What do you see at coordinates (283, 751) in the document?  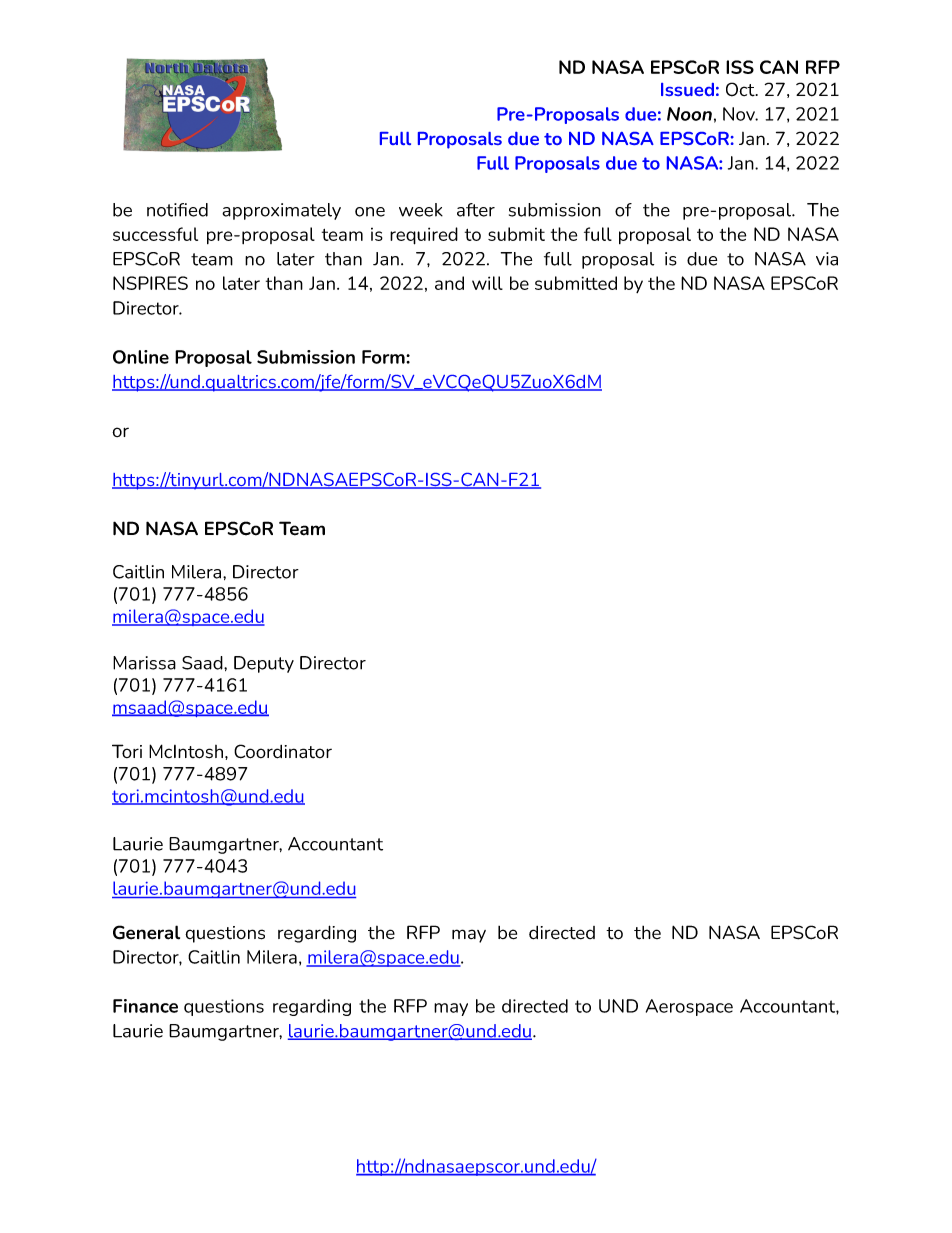 I see `Coordinator` at bounding box center [283, 751].
